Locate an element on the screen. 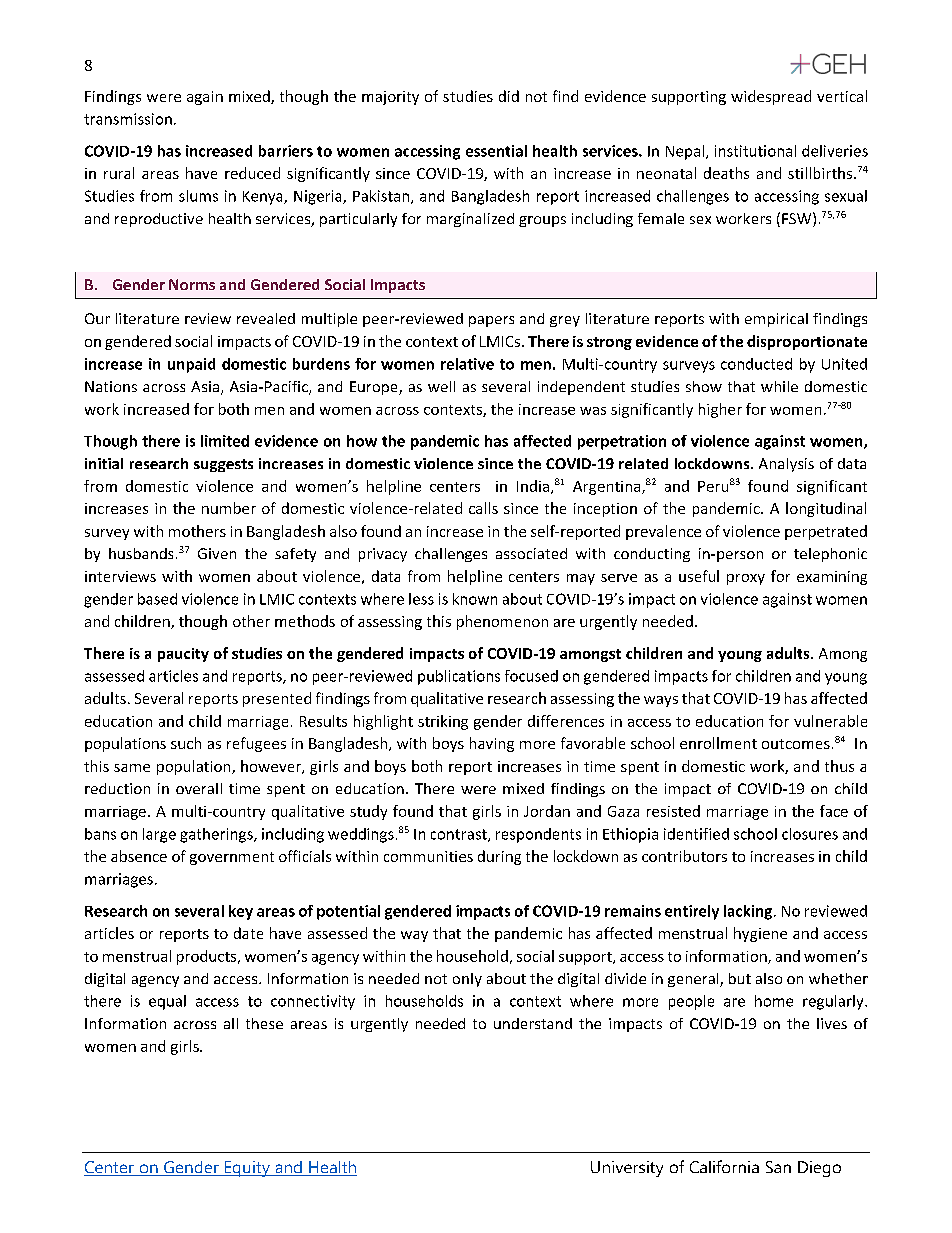  transmission is located at coordinates (128, 119).
